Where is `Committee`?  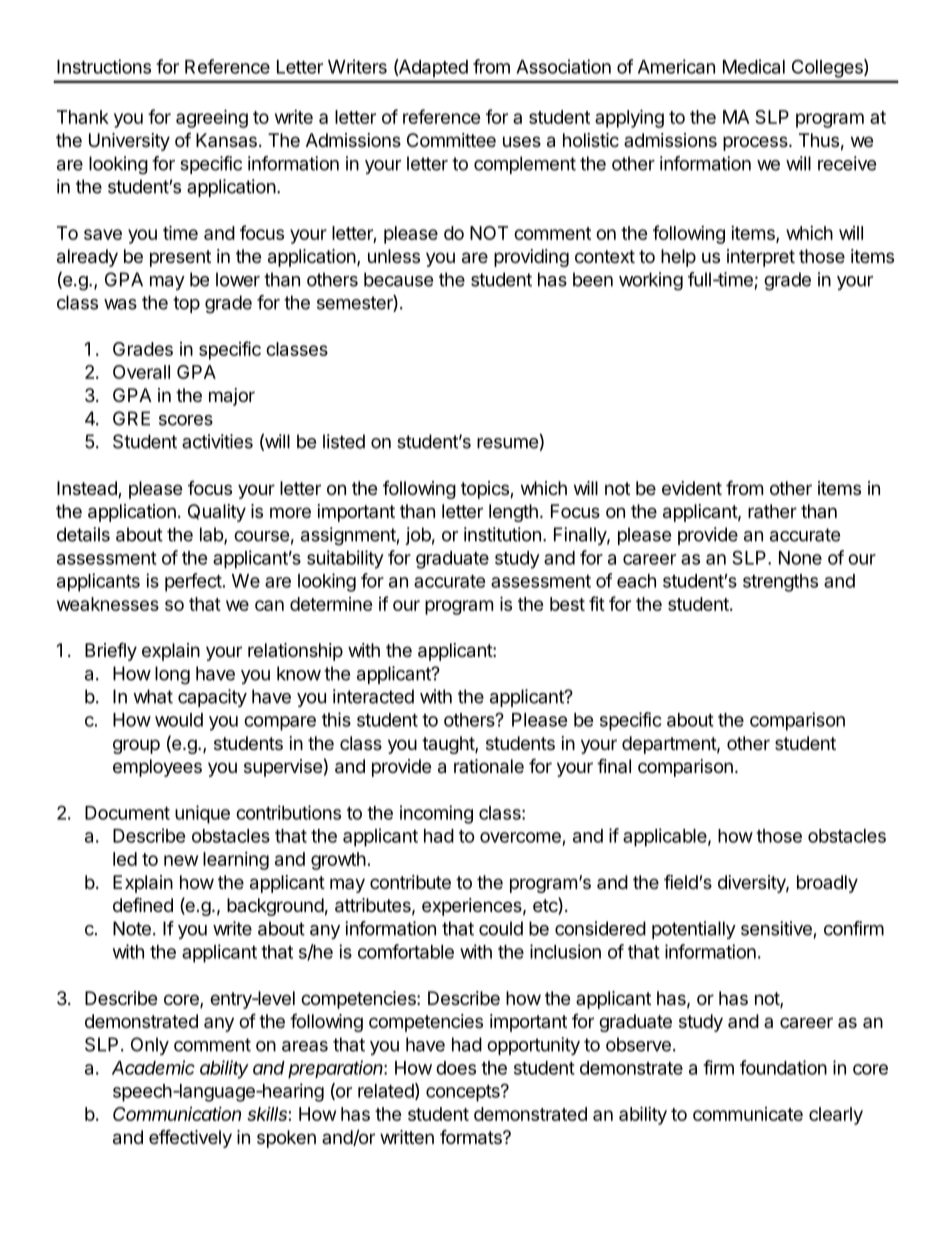
Committee is located at coordinates (451, 140).
